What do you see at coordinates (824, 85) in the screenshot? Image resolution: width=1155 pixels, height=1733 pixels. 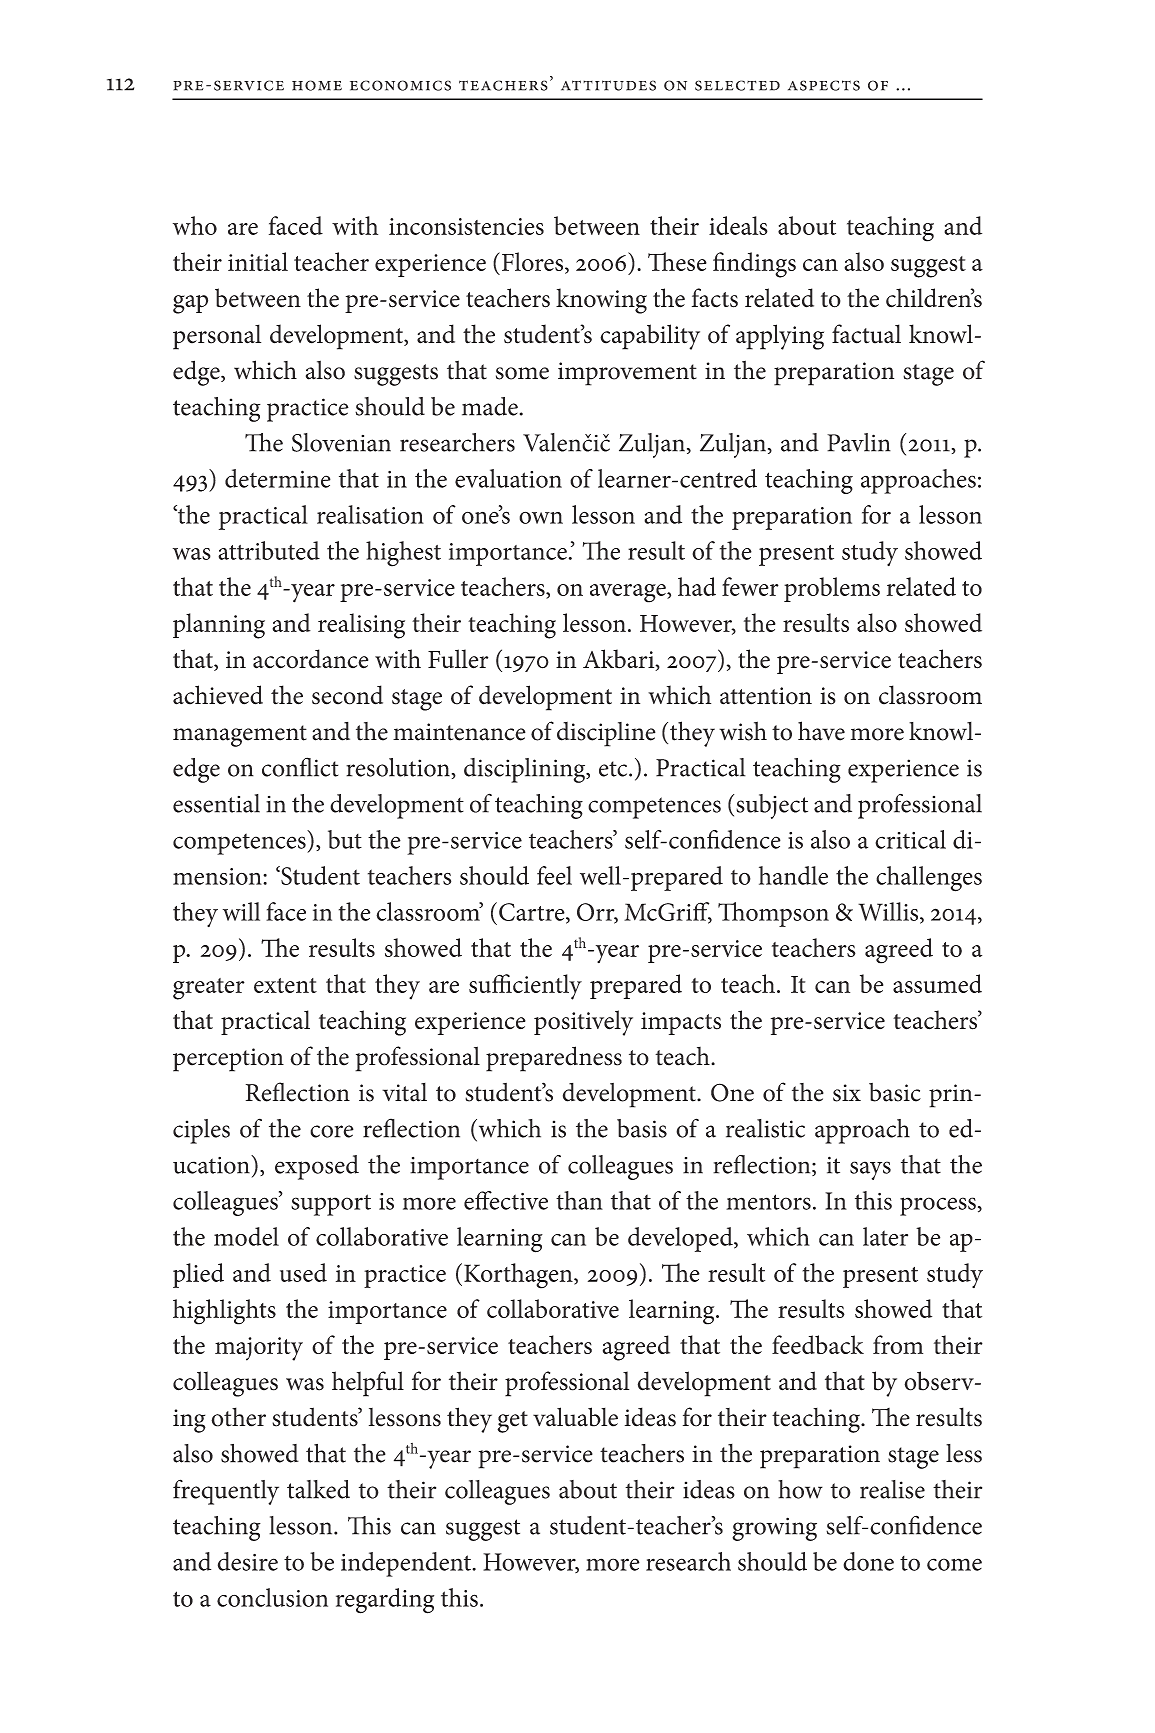 I see `aspects` at bounding box center [824, 85].
